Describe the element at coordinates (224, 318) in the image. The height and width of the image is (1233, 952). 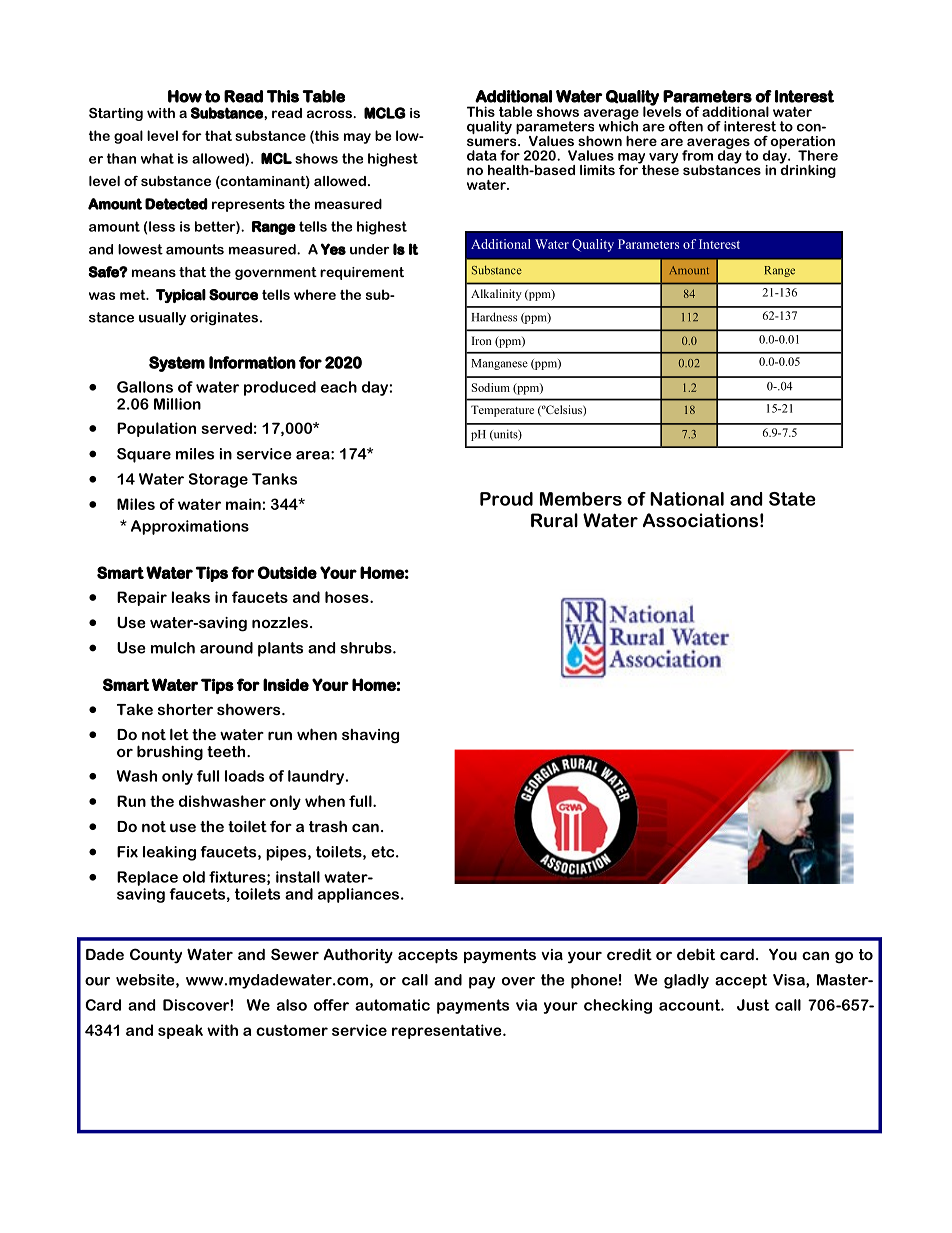
I see `originates` at that location.
